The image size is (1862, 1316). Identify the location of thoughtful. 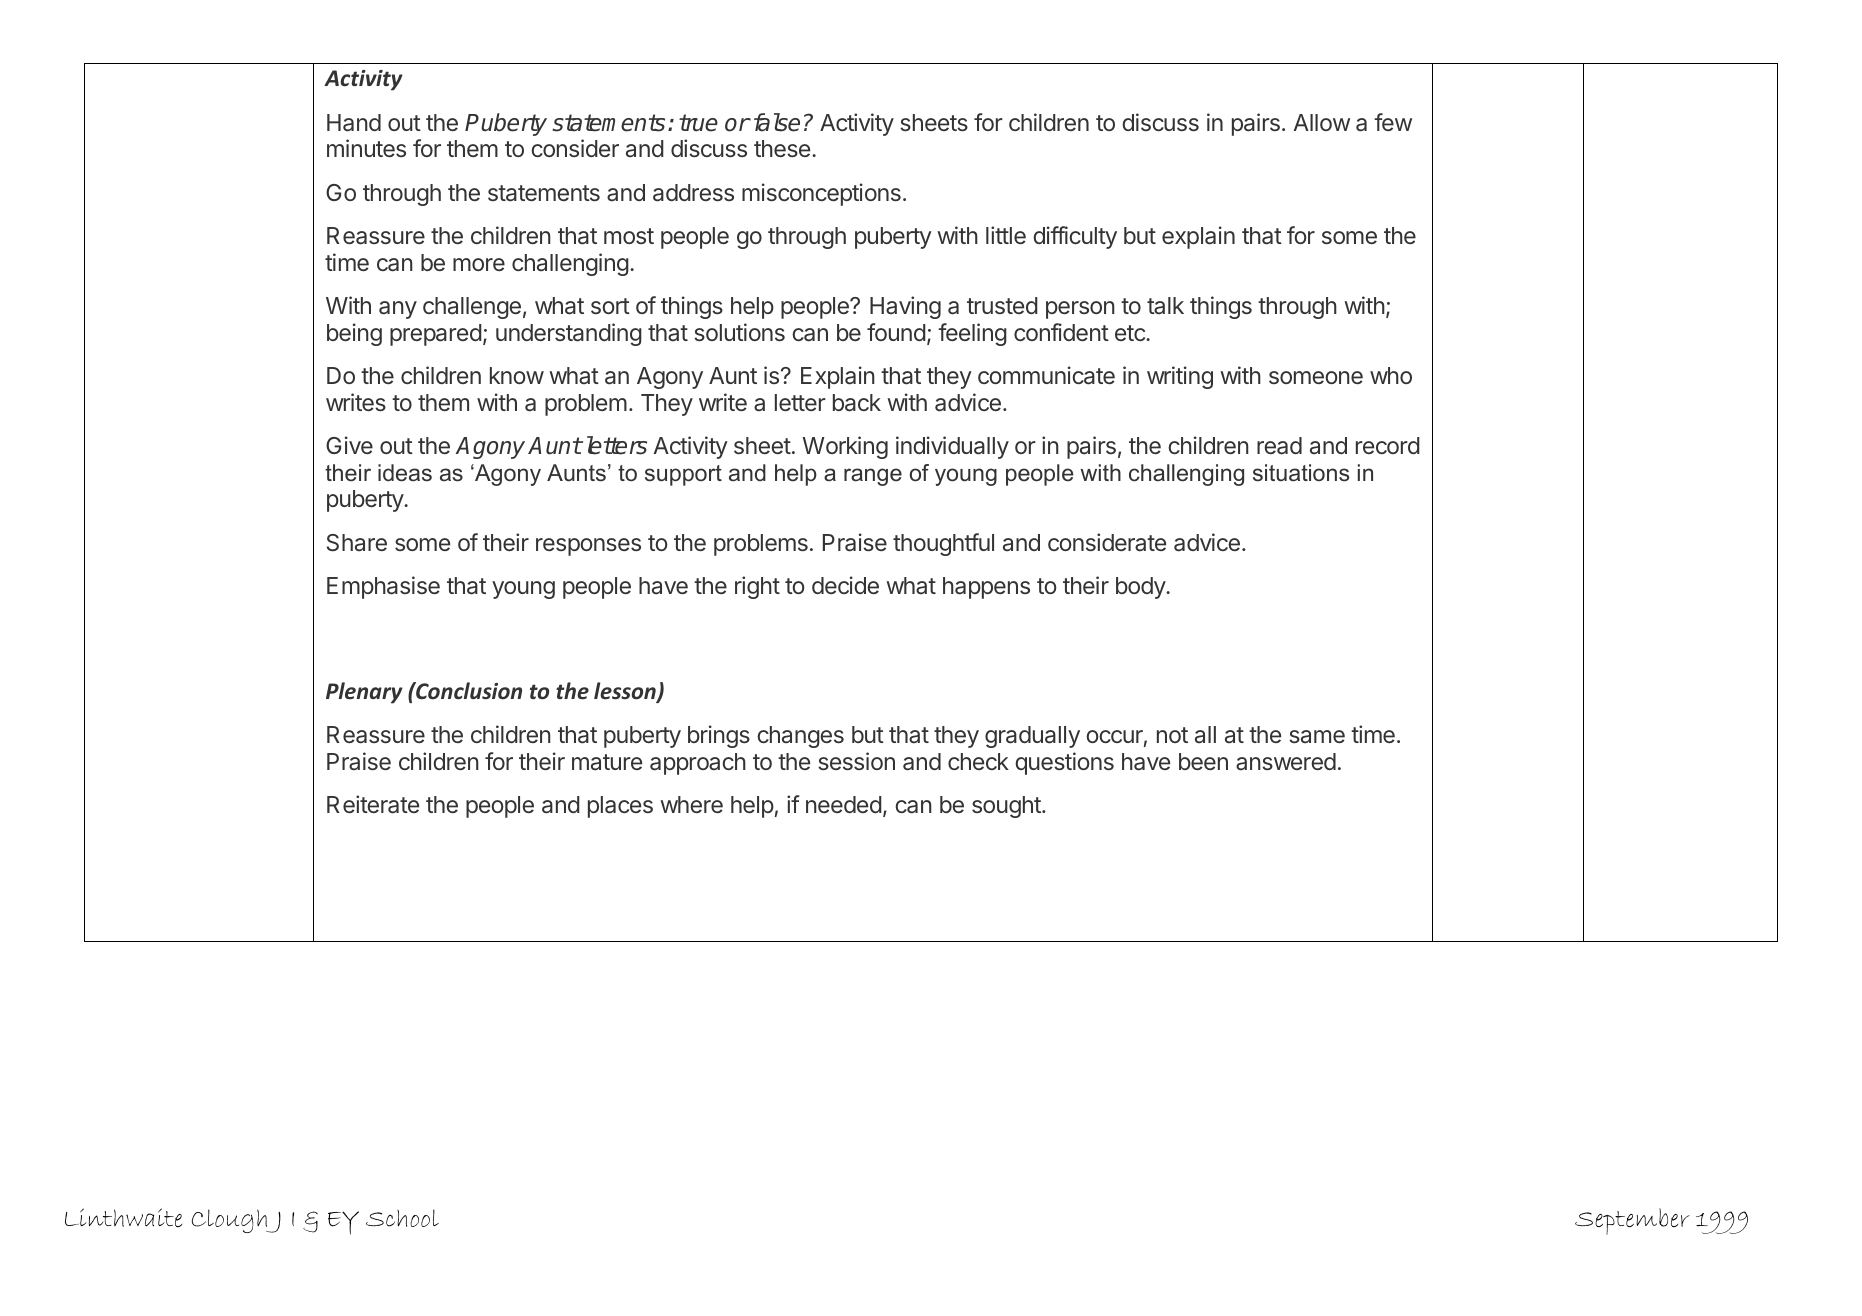
(943, 544).
